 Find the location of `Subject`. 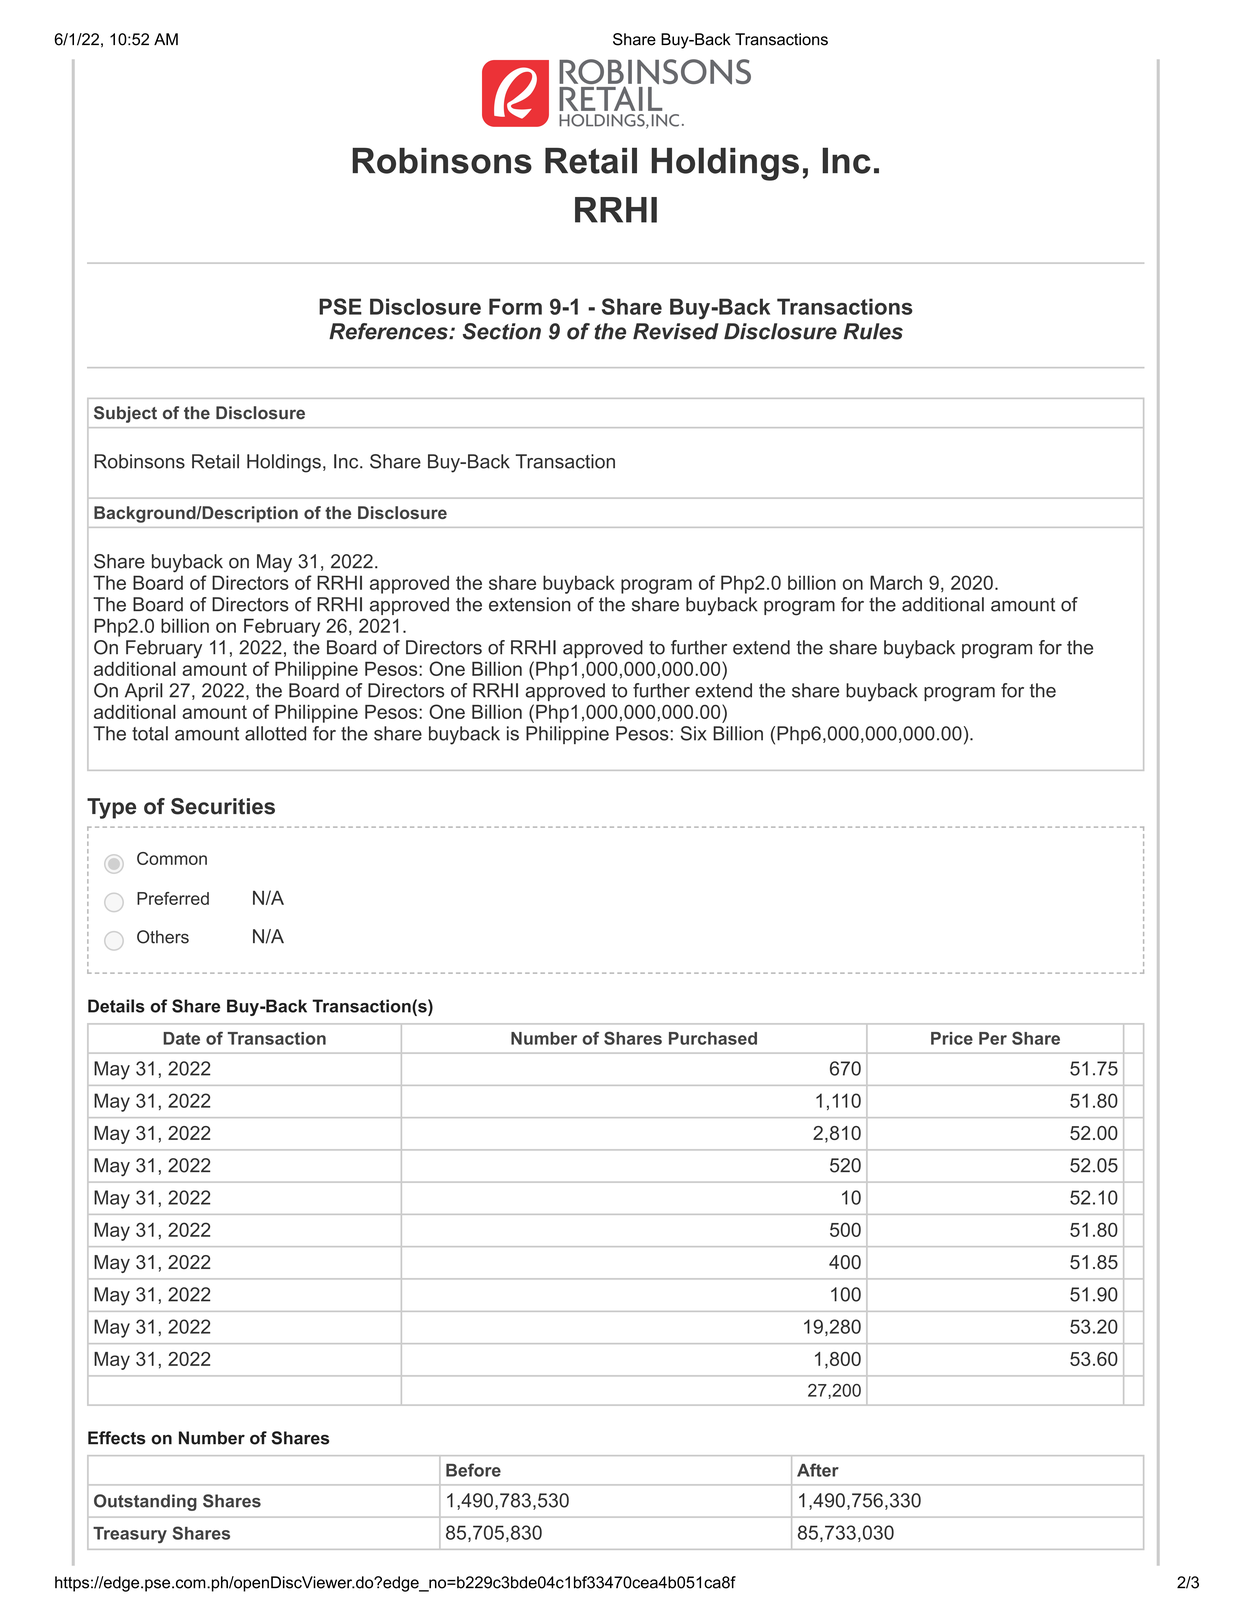

Subject is located at coordinates (125, 414).
